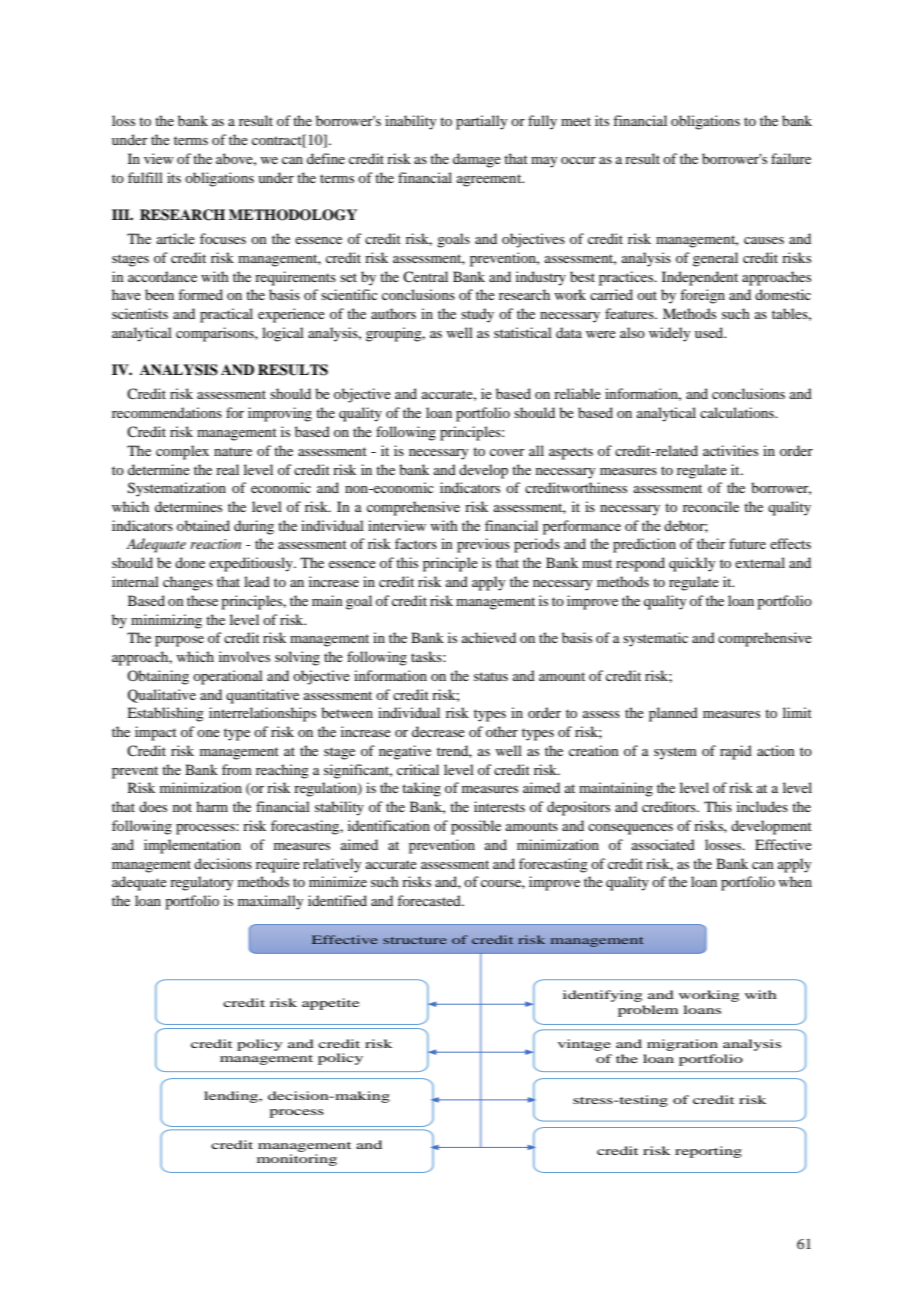  What do you see at coordinates (179, 641) in the screenshot?
I see `purpose` at bounding box center [179, 641].
